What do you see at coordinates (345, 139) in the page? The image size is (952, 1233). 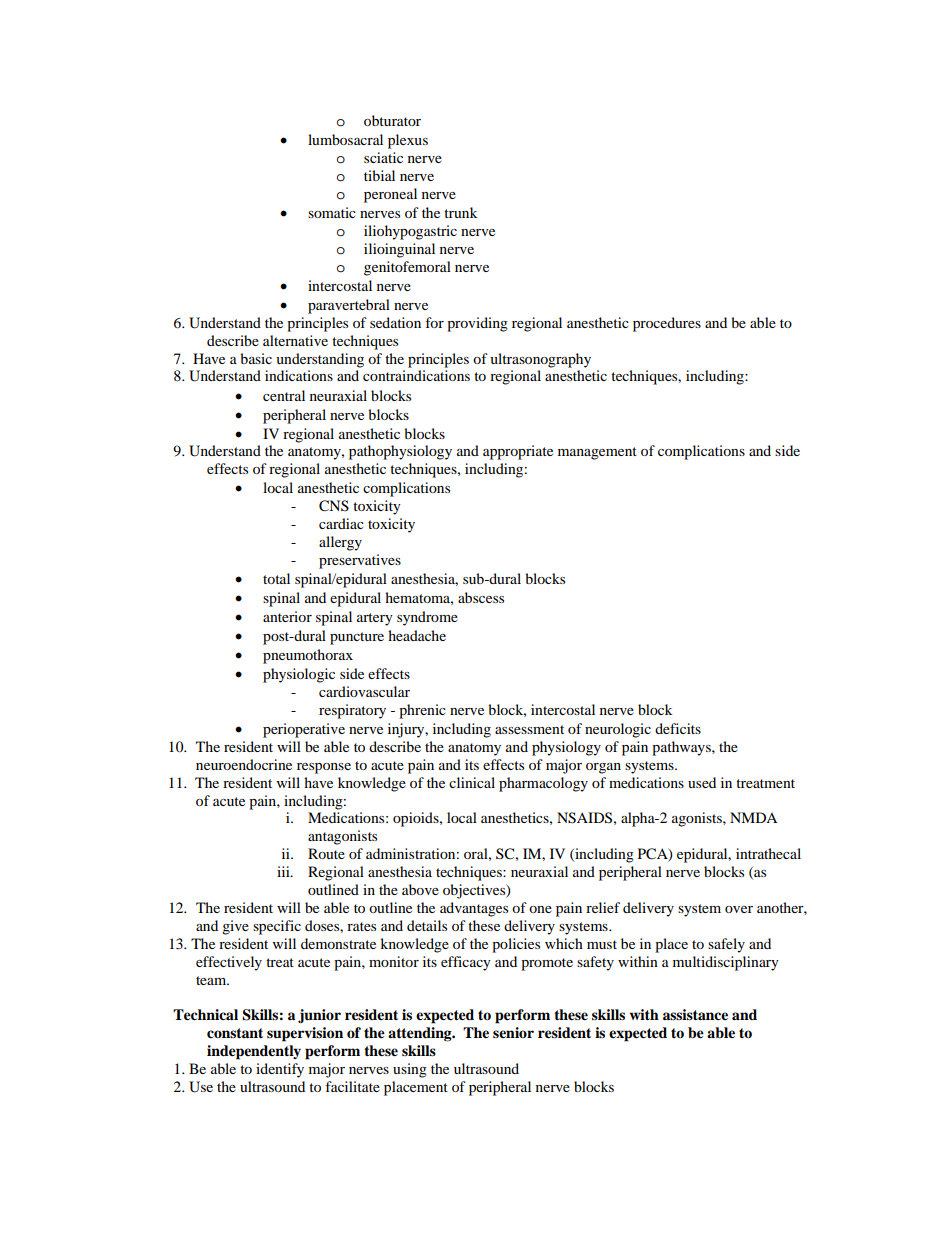 I see `lumbosacral` at bounding box center [345, 139].
